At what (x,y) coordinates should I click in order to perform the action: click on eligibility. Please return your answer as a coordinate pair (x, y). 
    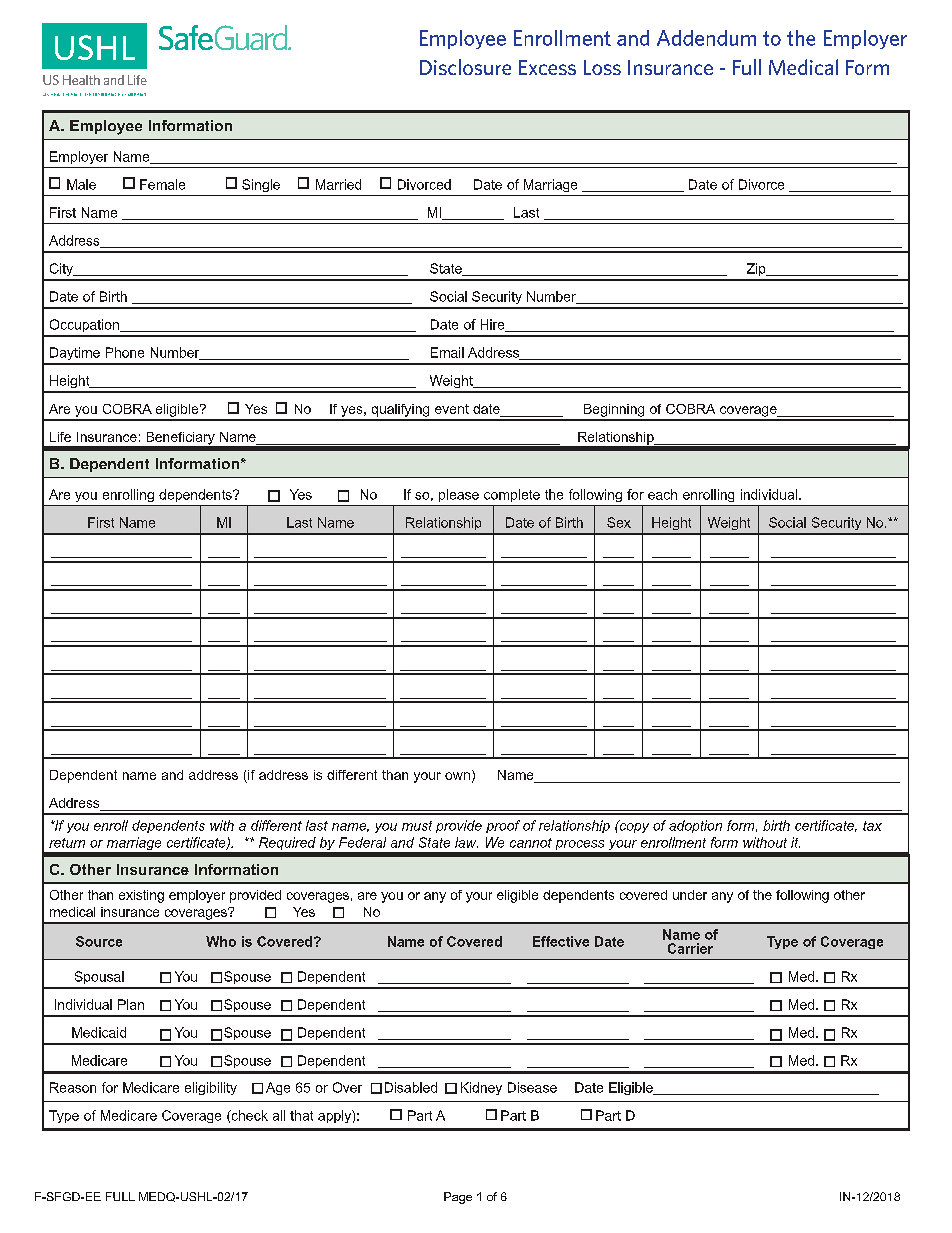
    Looking at the image, I should click on (211, 1088).
